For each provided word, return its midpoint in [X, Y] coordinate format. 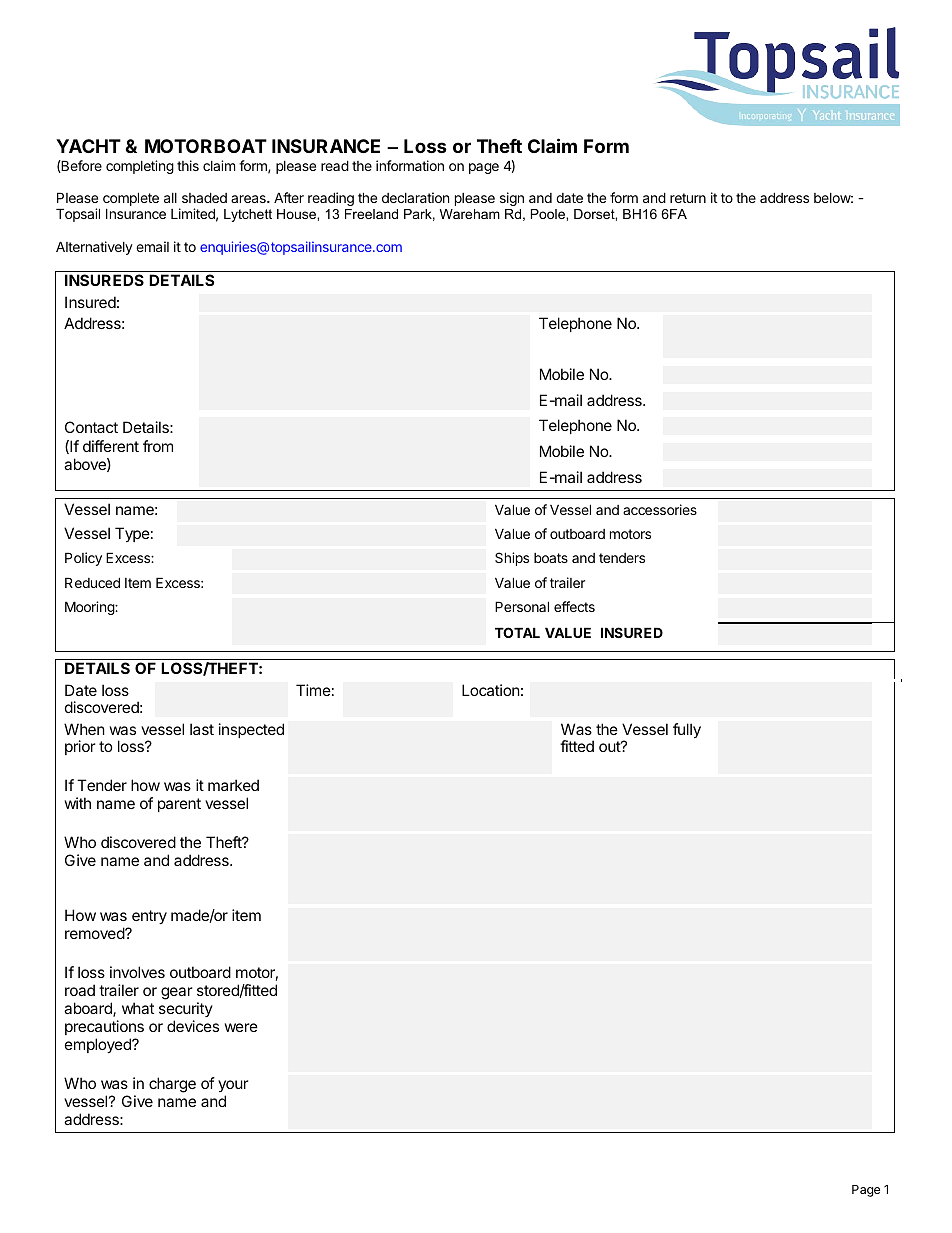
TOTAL [517, 632]
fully [687, 730]
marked [233, 785]
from [158, 446]
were [241, 1027]
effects [574, 606]
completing [140, 167]
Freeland [371, 214]
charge [172, 1085]
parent [179, 805]
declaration [415, 197]
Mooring [90, 608]
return [688, 198]
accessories [660, 509]
